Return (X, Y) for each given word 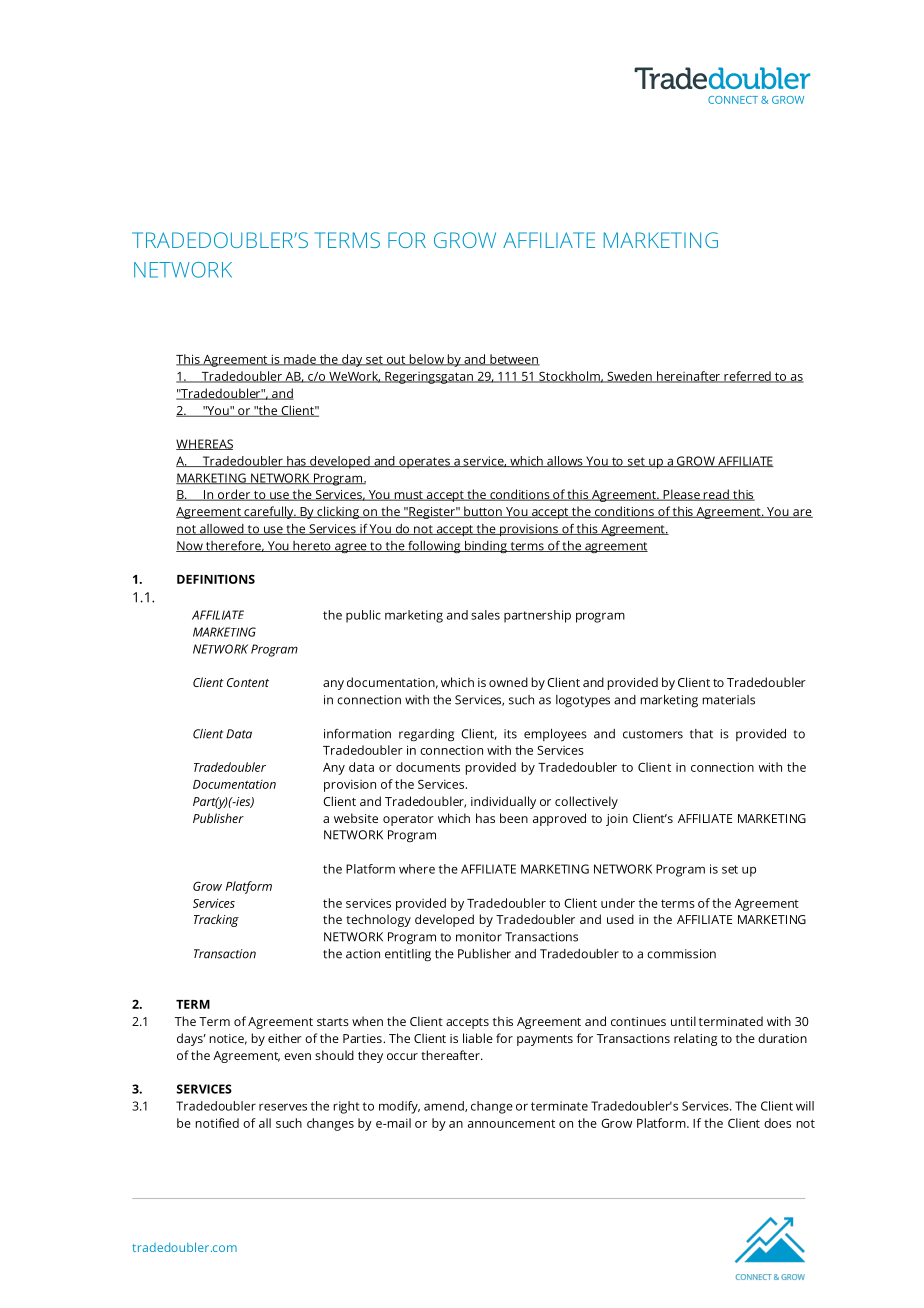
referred (747, 377)
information (357, 733)
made (300, 360)
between (514, 360)
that (701, 734)
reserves (283, 1107)
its (510, 734)
